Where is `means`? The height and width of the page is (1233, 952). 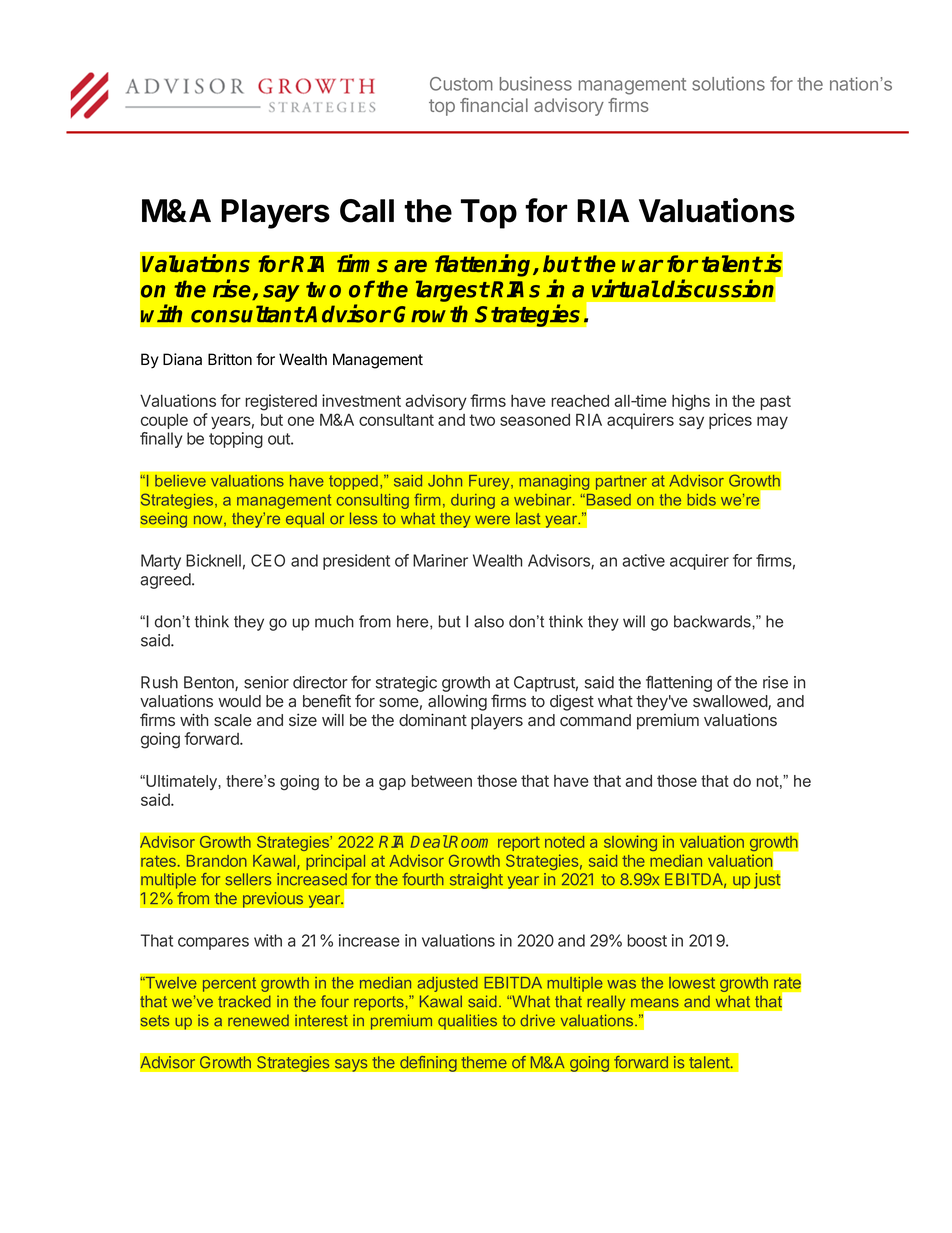
means is located at coordinates (655, 1003).
